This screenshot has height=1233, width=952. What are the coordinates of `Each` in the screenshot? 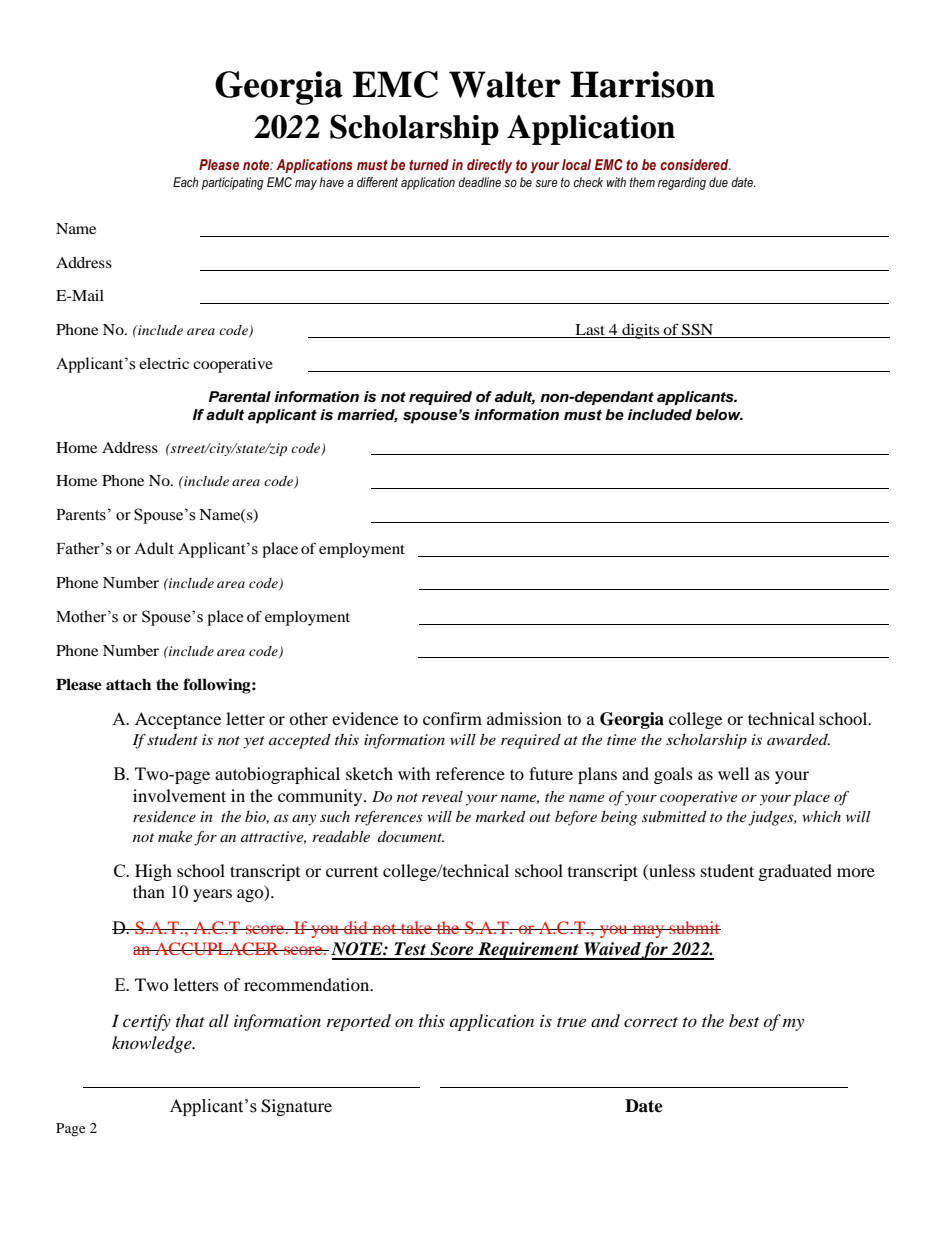 It's located at (186, 182).
